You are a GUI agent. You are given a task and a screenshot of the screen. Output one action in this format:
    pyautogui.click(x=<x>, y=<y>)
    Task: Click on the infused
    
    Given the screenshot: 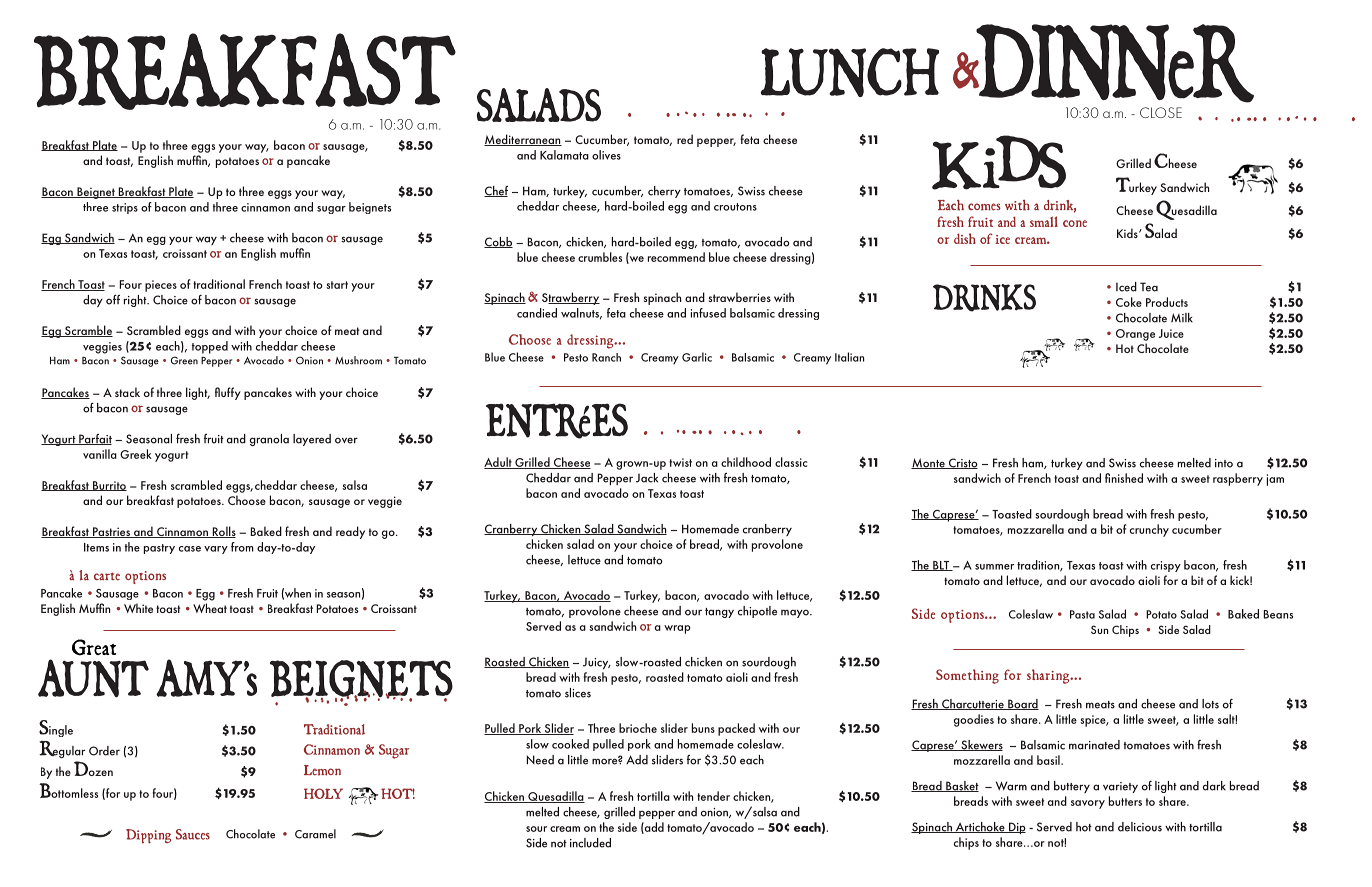 What is the action you would take?
    pyautogui.click(x=708, y=313)
